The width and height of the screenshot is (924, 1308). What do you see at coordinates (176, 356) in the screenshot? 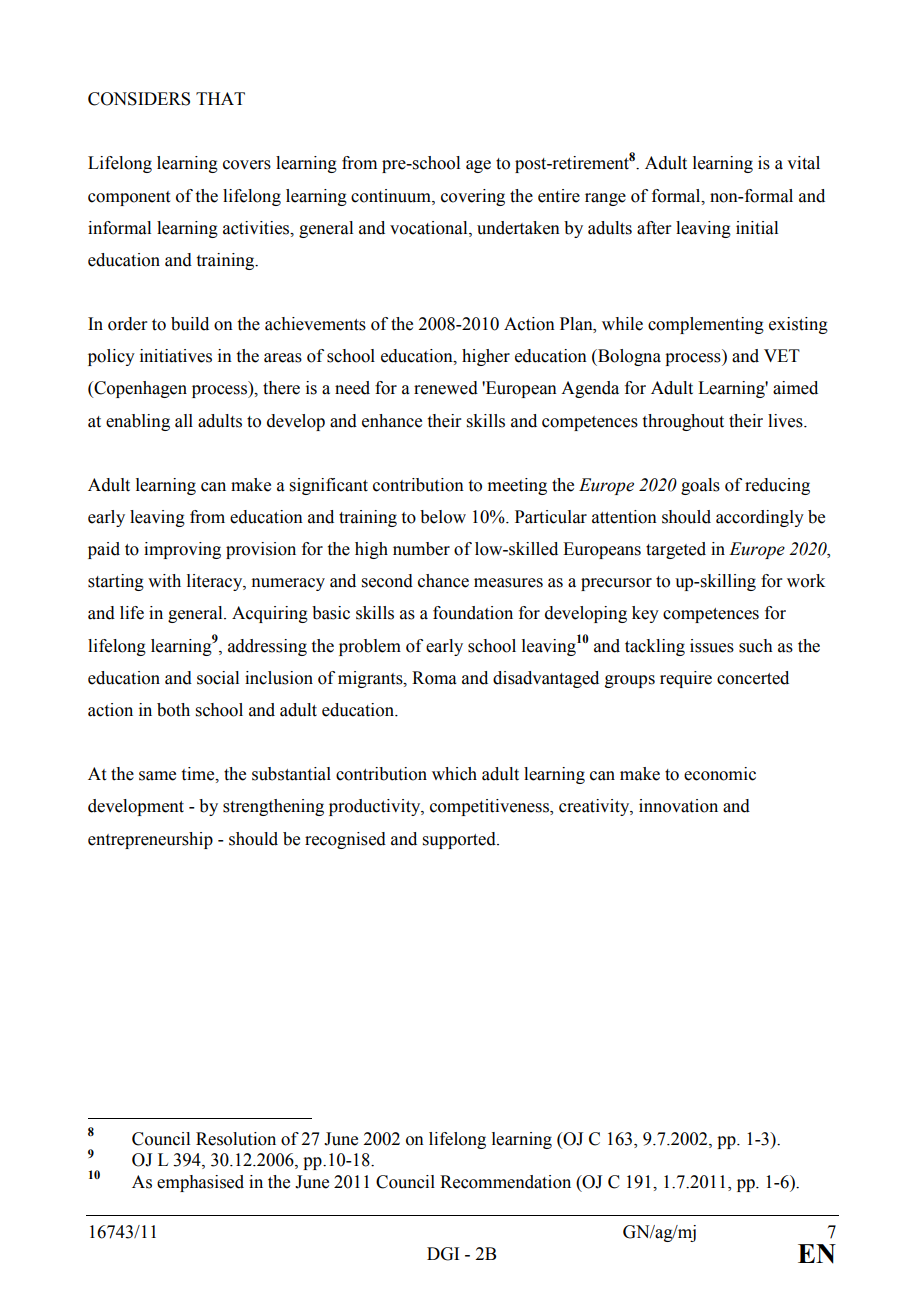
I see `initiatives` at bounding box center [176, 356].
